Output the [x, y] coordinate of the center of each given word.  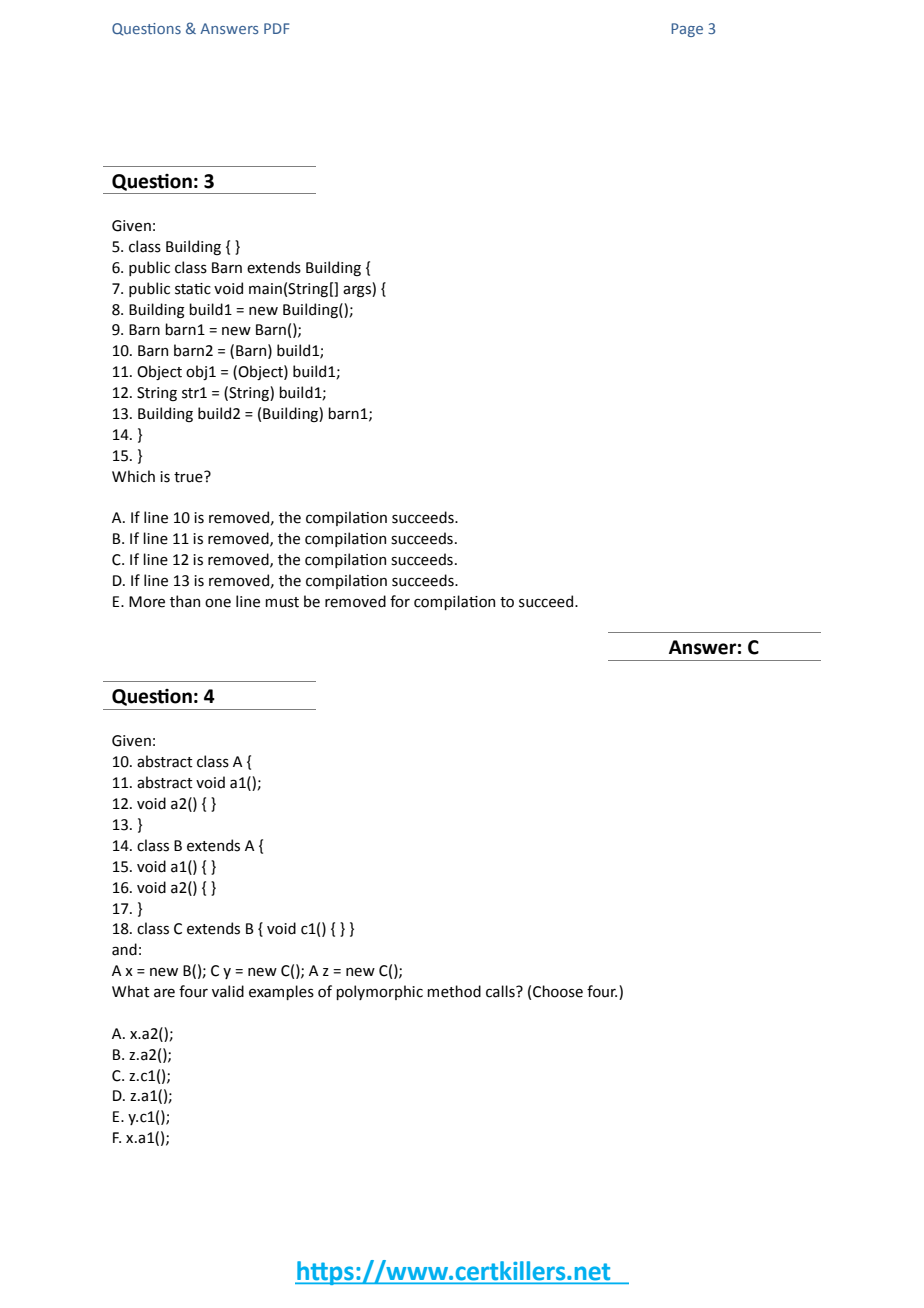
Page [687, 30]
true [189, 477]
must [282, 602]
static [193, 289]
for [400, 601]
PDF [276, 28]
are [164, 993]
